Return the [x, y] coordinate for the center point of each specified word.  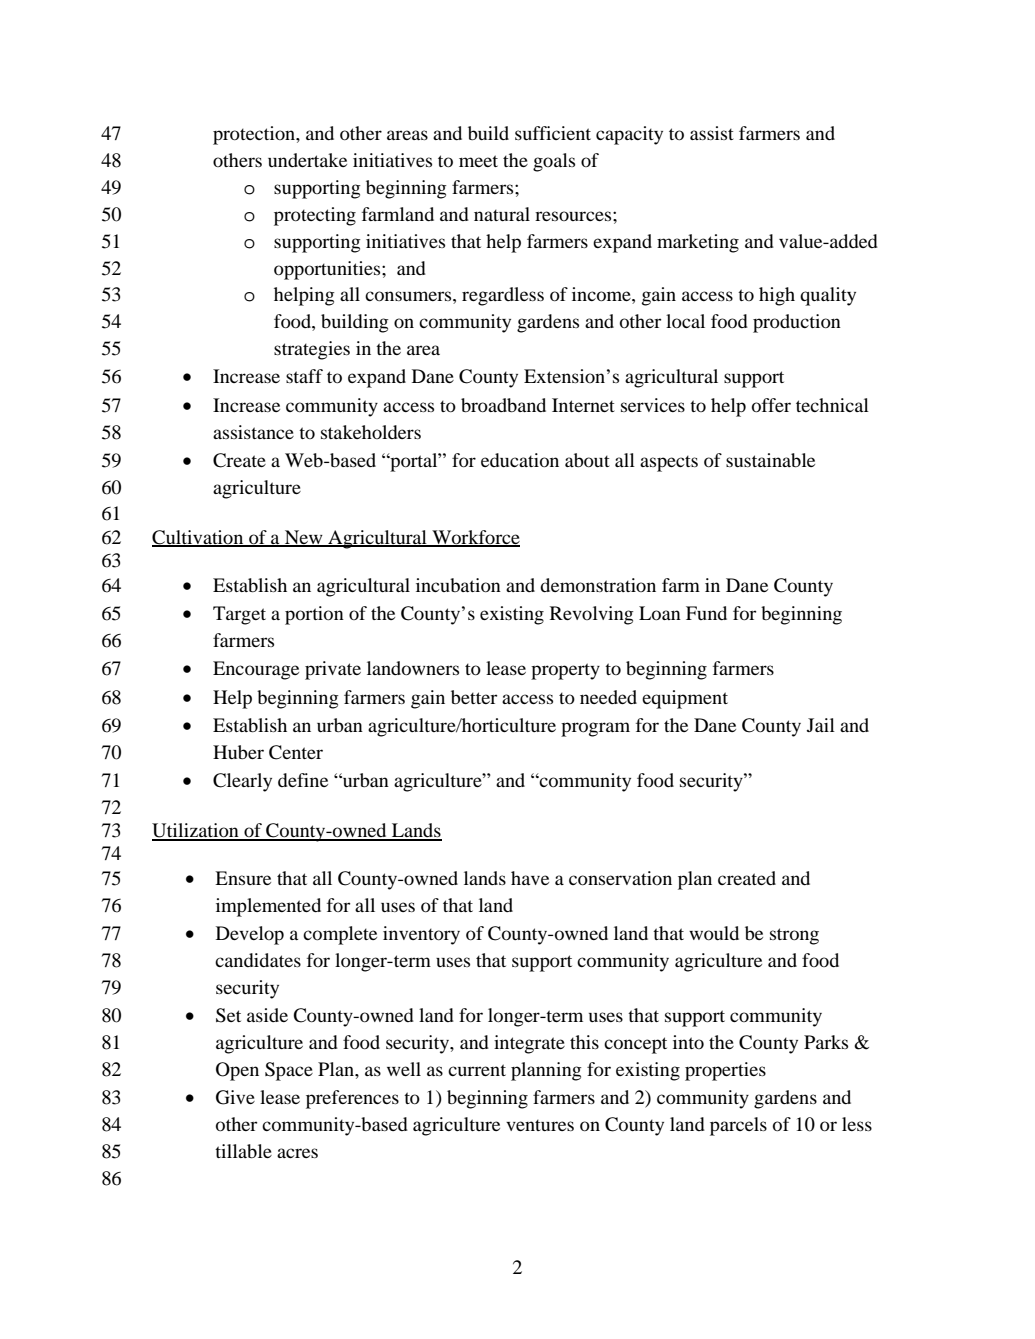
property [565, 671]
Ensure [243, 878]
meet [478, 161]
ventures [540, 1125]
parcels [738, 1126]
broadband [503, 405]
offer [771, 405]
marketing [698, 243]
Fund [706, 613]
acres [297, 1153]
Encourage [256, 670]
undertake [307, 160]
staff [304, 376]
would [714, 933]
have [530, 878]
